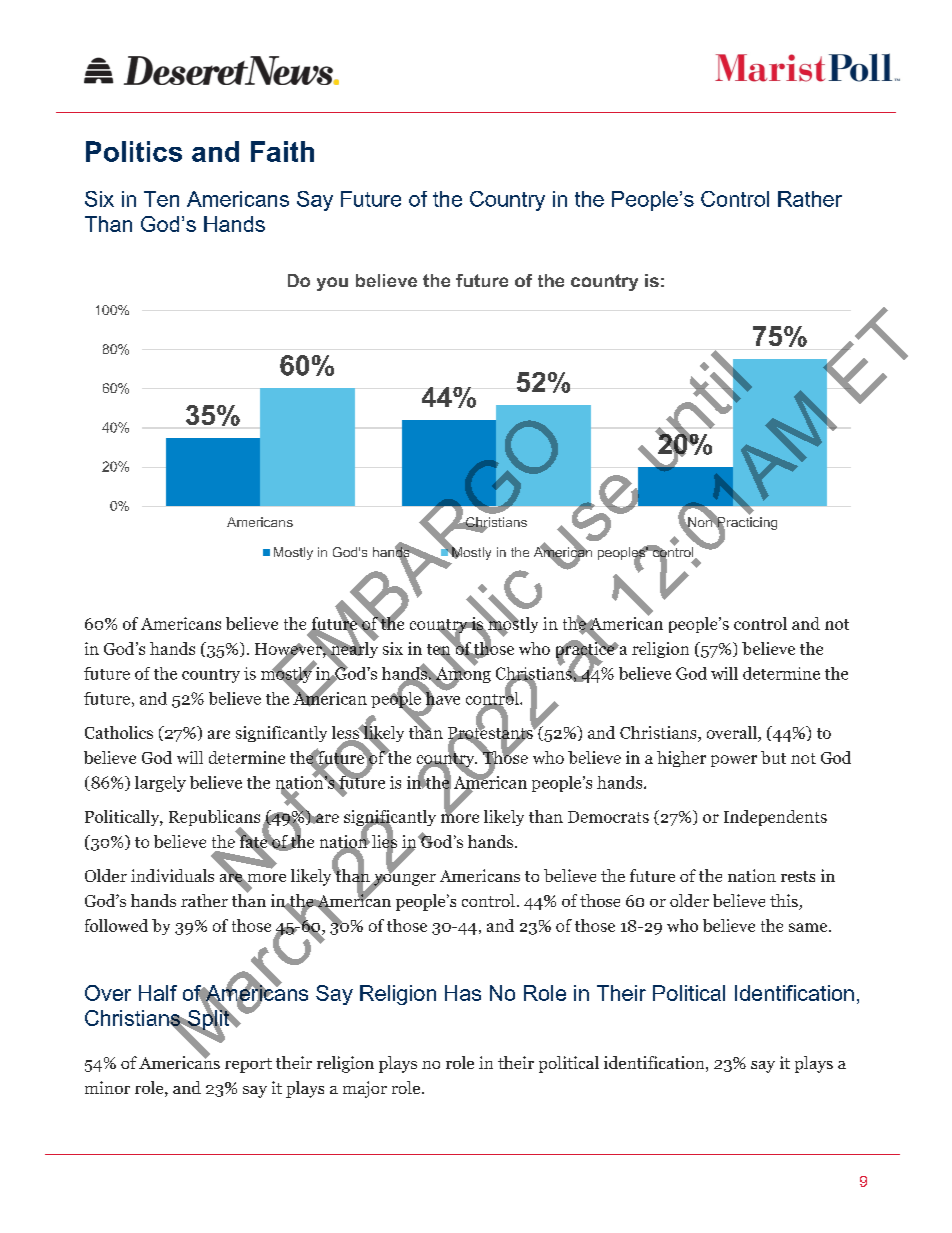 The image size is (952, 1233). What do you see at coordinates (134, 151) in the screenshot?
I see `Politics` at bounding box center [134, 151].
